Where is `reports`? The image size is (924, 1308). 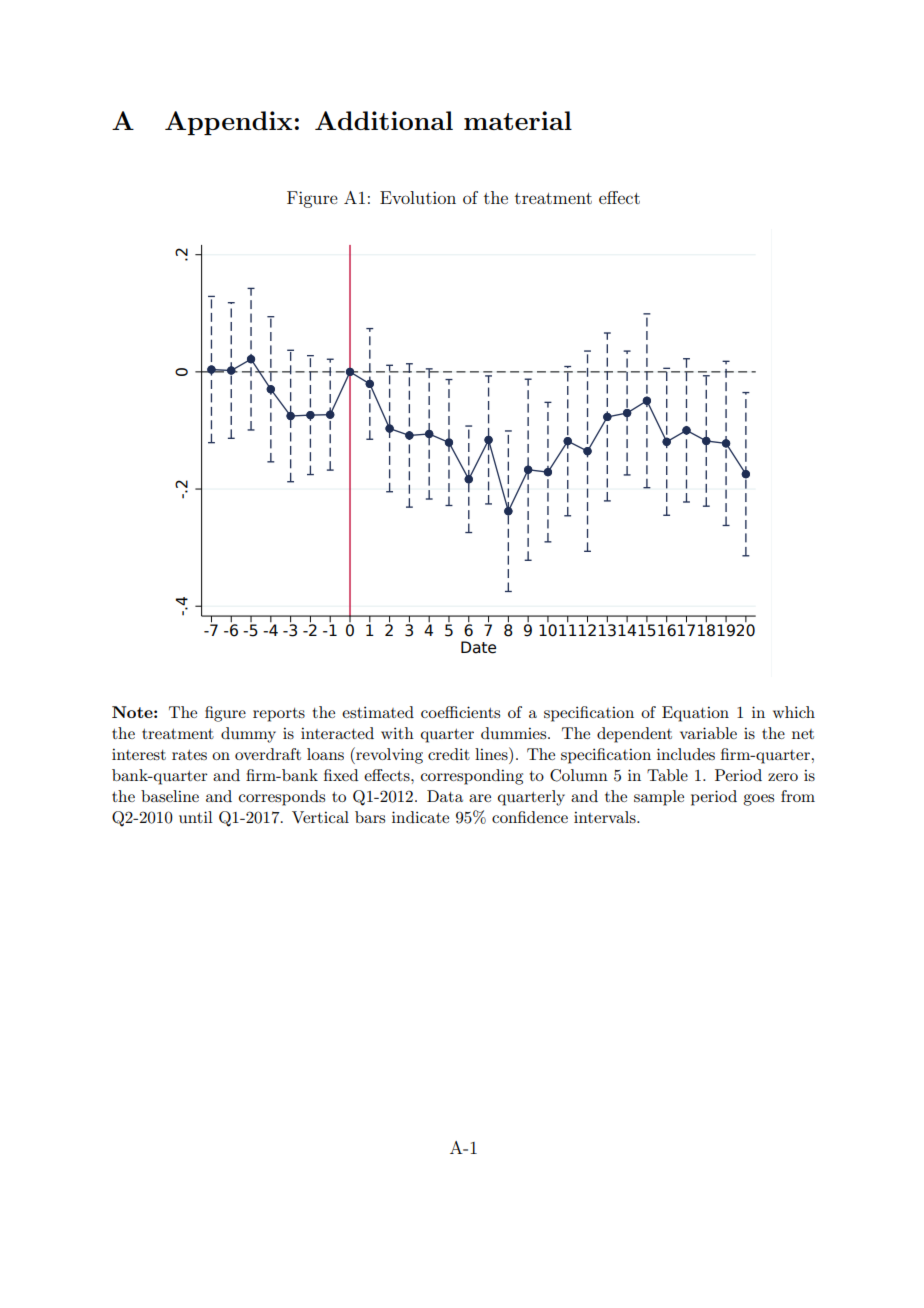 reports is located at coordinates (279, 715).
